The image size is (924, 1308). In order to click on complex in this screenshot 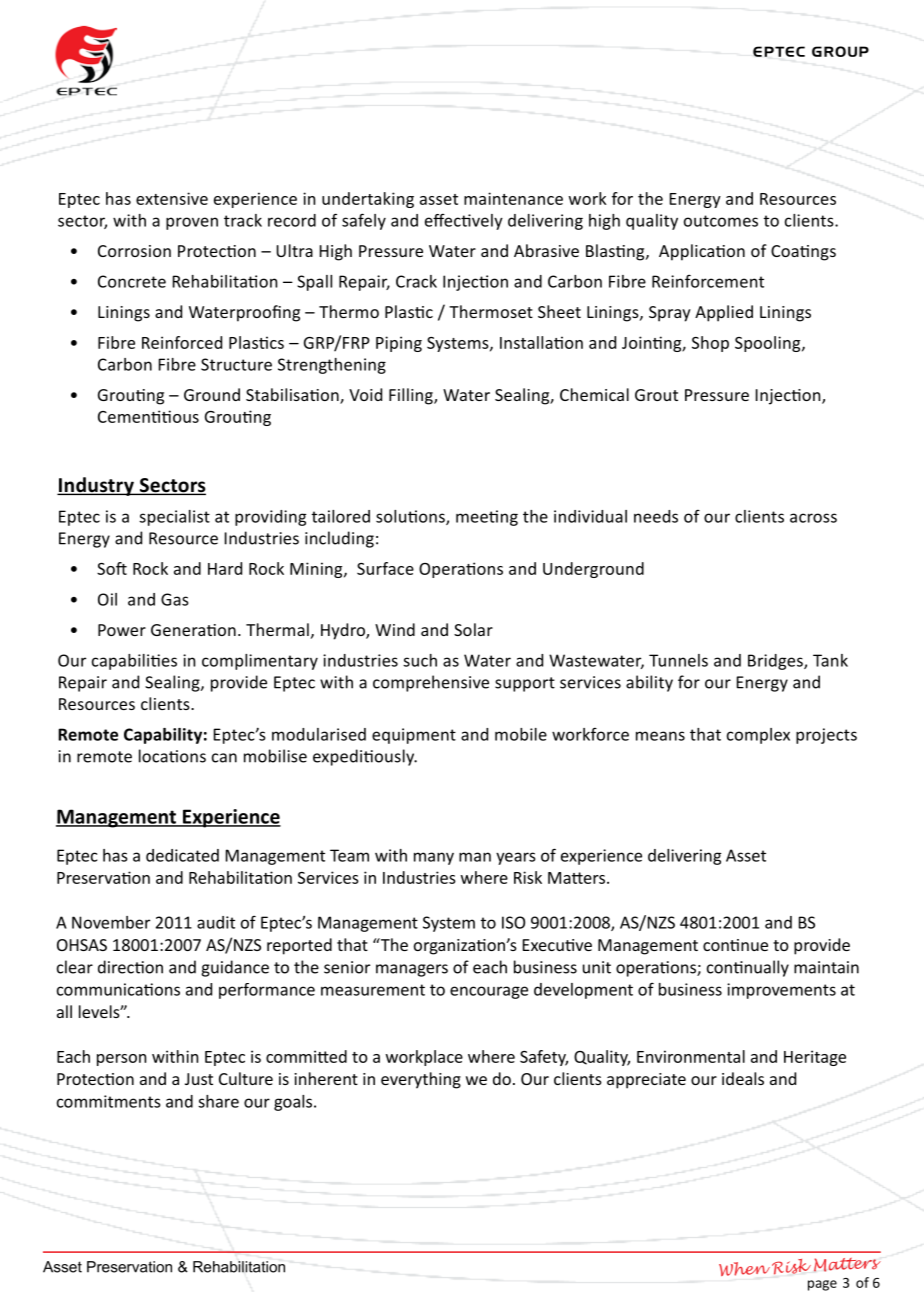, I will do `click(758, 736)`.
